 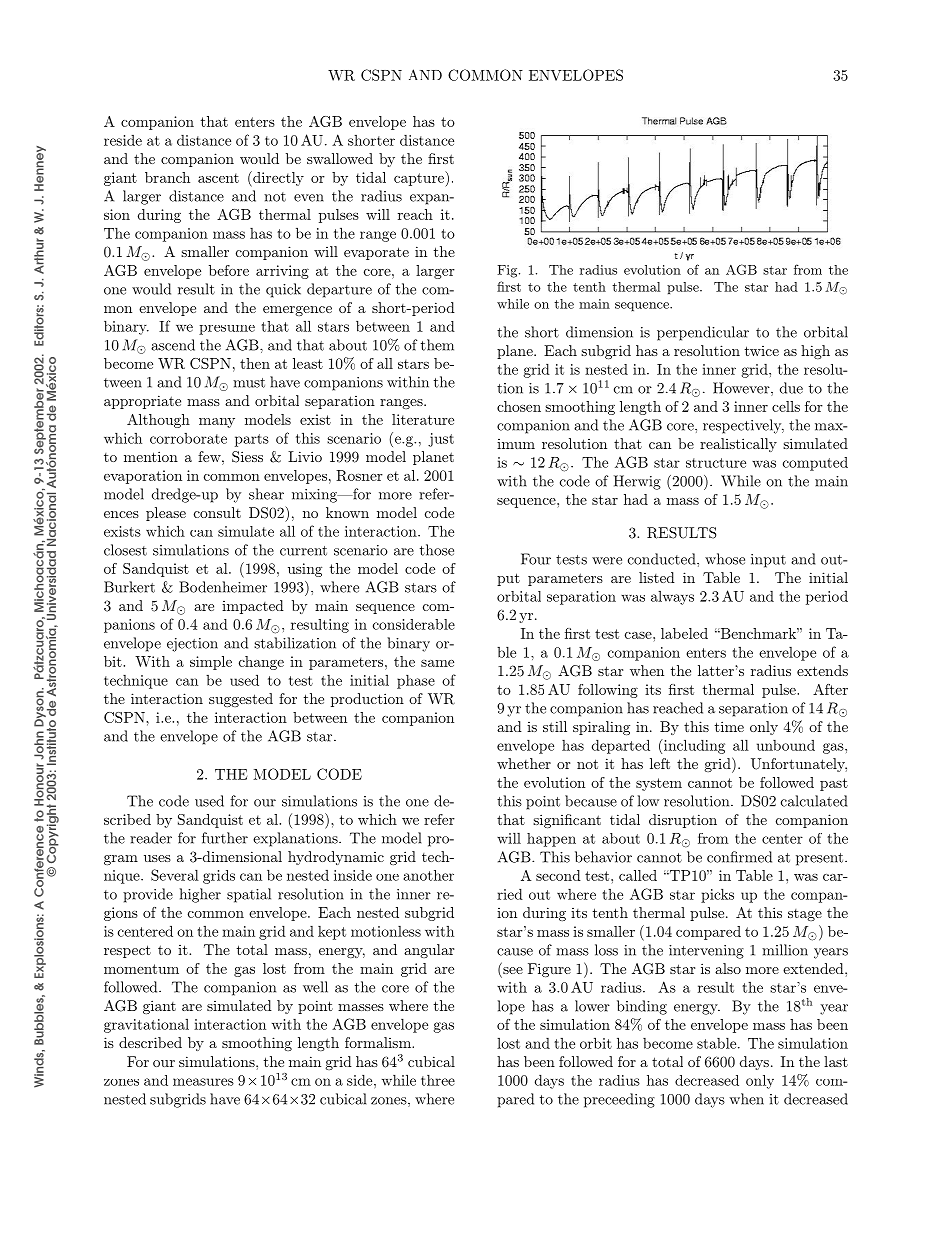 What do you see at coordinates (703, 333) in the screenshot?
I see `perpendicular` at bounding box center [703, 333].
